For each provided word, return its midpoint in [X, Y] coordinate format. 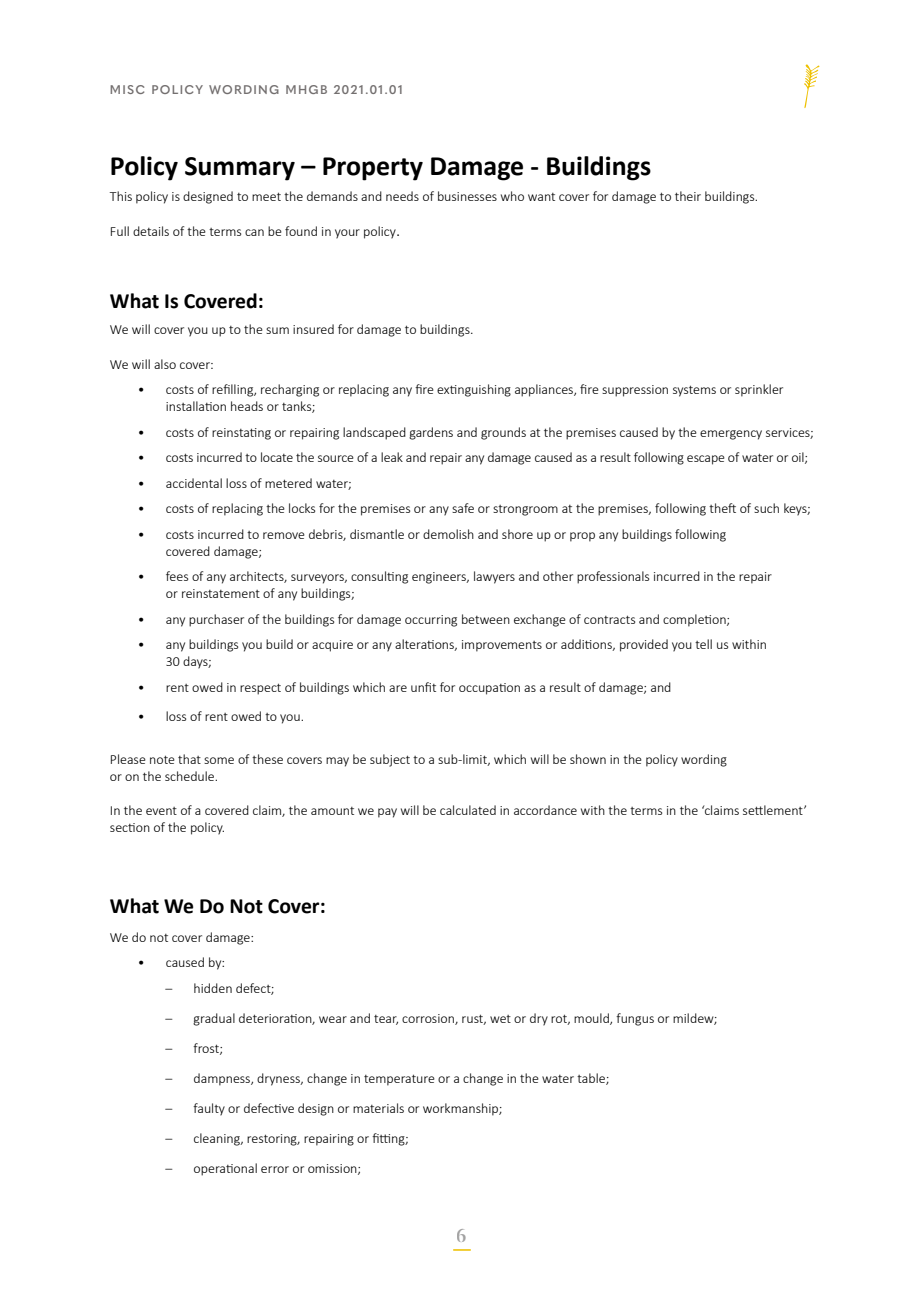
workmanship [461, 1109]
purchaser [216, 620]
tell [703, 644]
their [688, 196]
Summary [240, 169]
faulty [209, 1109]
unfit [423, 687]
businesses [467, 196]
